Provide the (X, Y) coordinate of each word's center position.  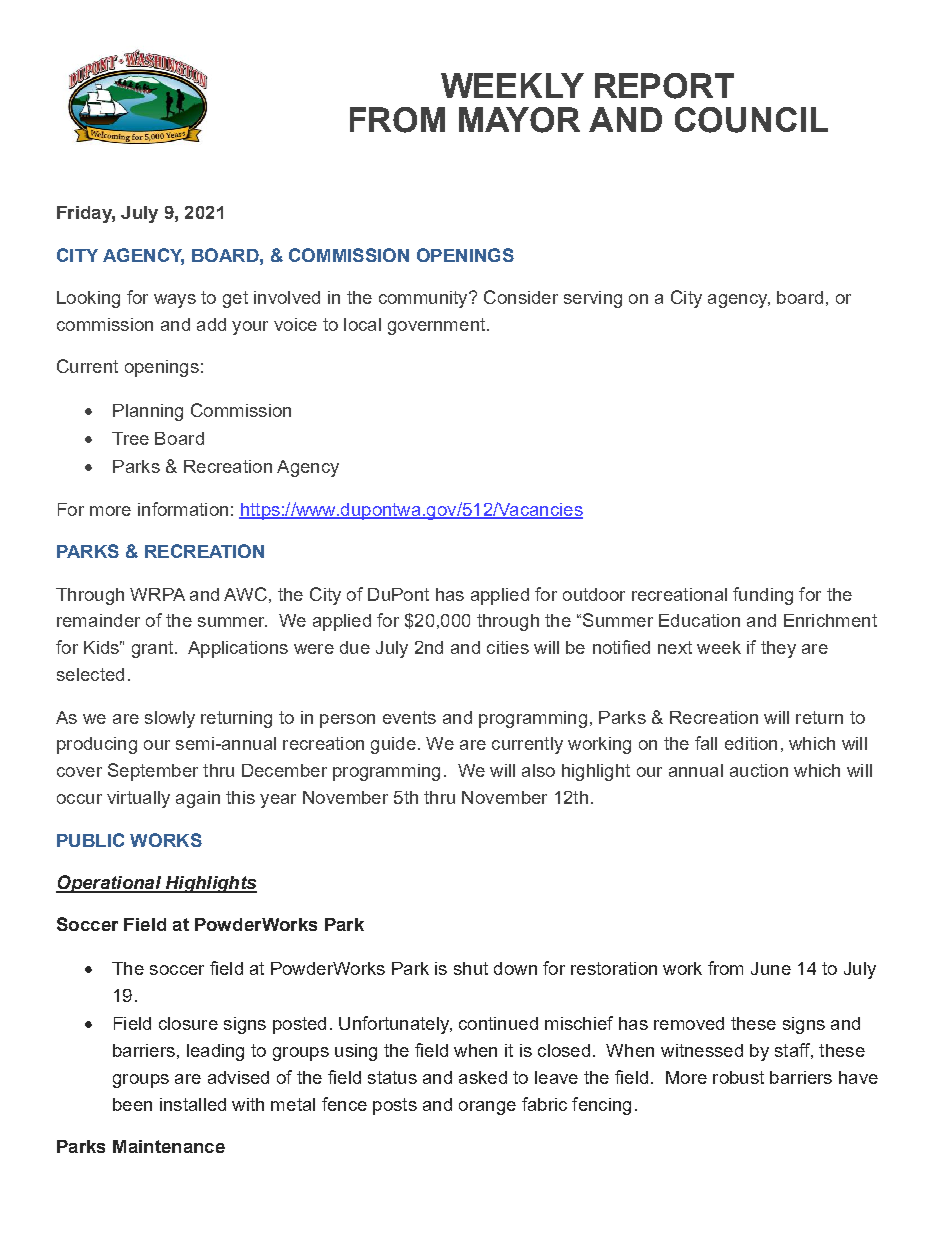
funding (763, 596)
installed (193, 1104)
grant (154, 649)
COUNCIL (751, 120)
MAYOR (519, 120)
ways (175, 301)
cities (508, 647)
